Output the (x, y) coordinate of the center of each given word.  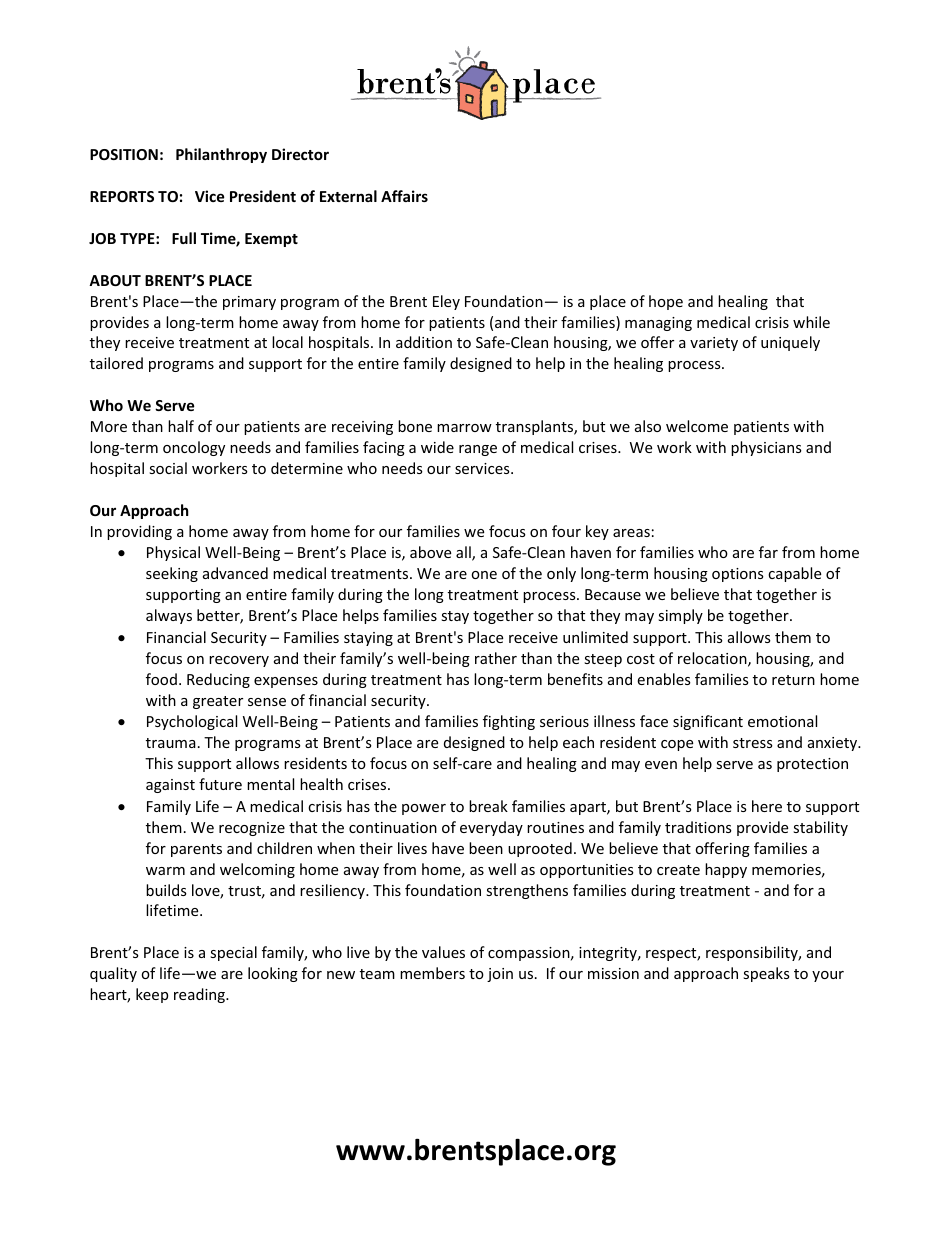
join (500, 975)
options (738, 575)
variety (714, 344)
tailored (116, 363)
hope (666, 302)
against (170, 786)
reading (200, 995)
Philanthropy (221, 155)
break (488, 806)
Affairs (404, 196)
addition (424, 342)
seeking (172, 574)
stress (753, 743)
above (430, 552)
